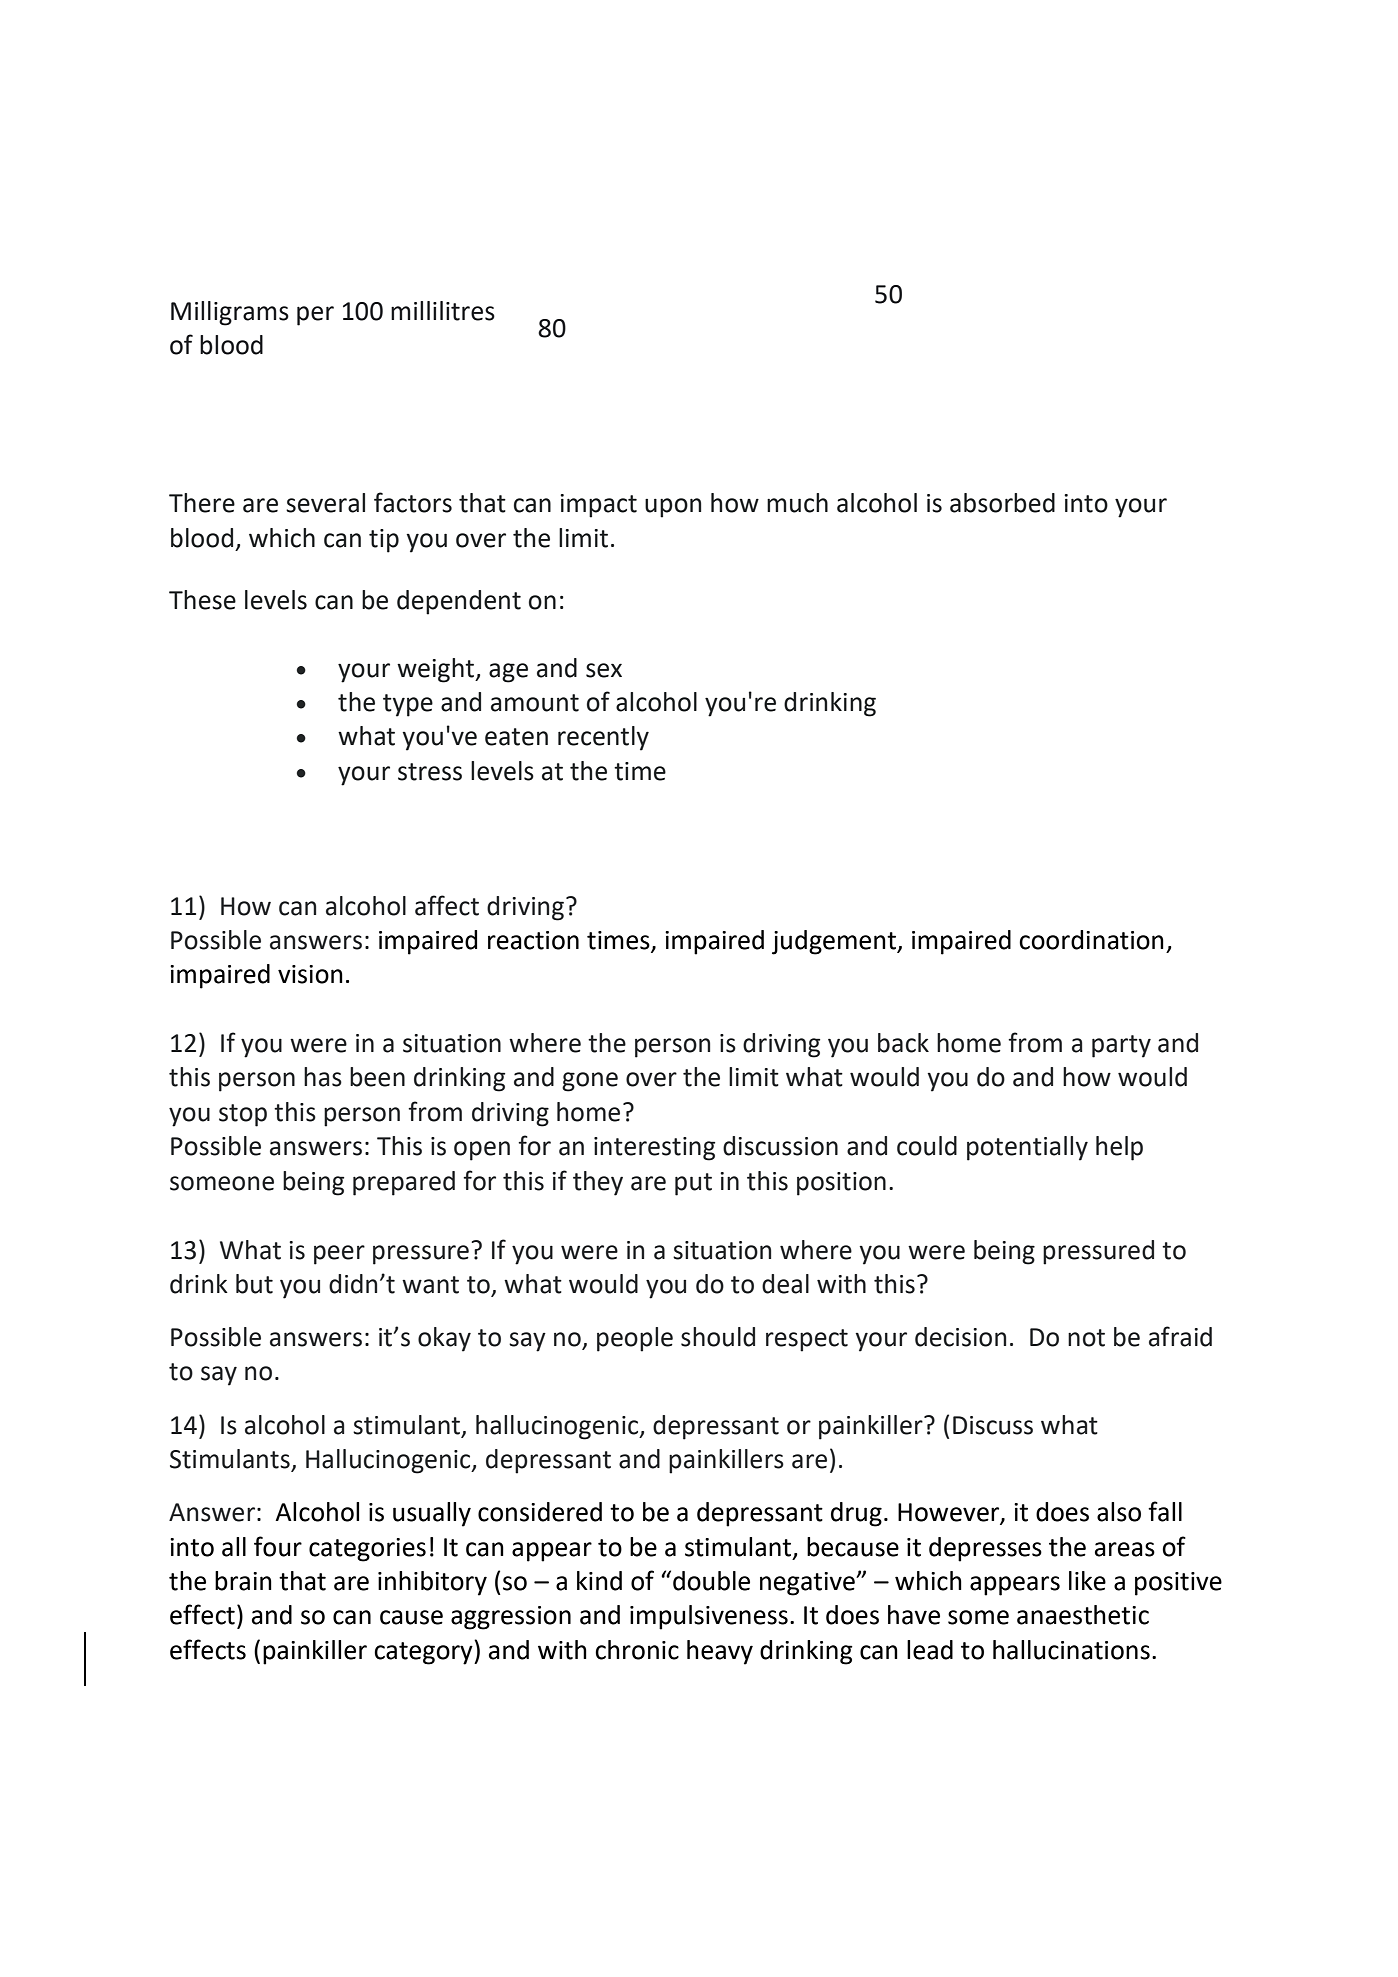  Describe the element at coordinates (1002, 503) in the page. I see `absorbed` at that location.
